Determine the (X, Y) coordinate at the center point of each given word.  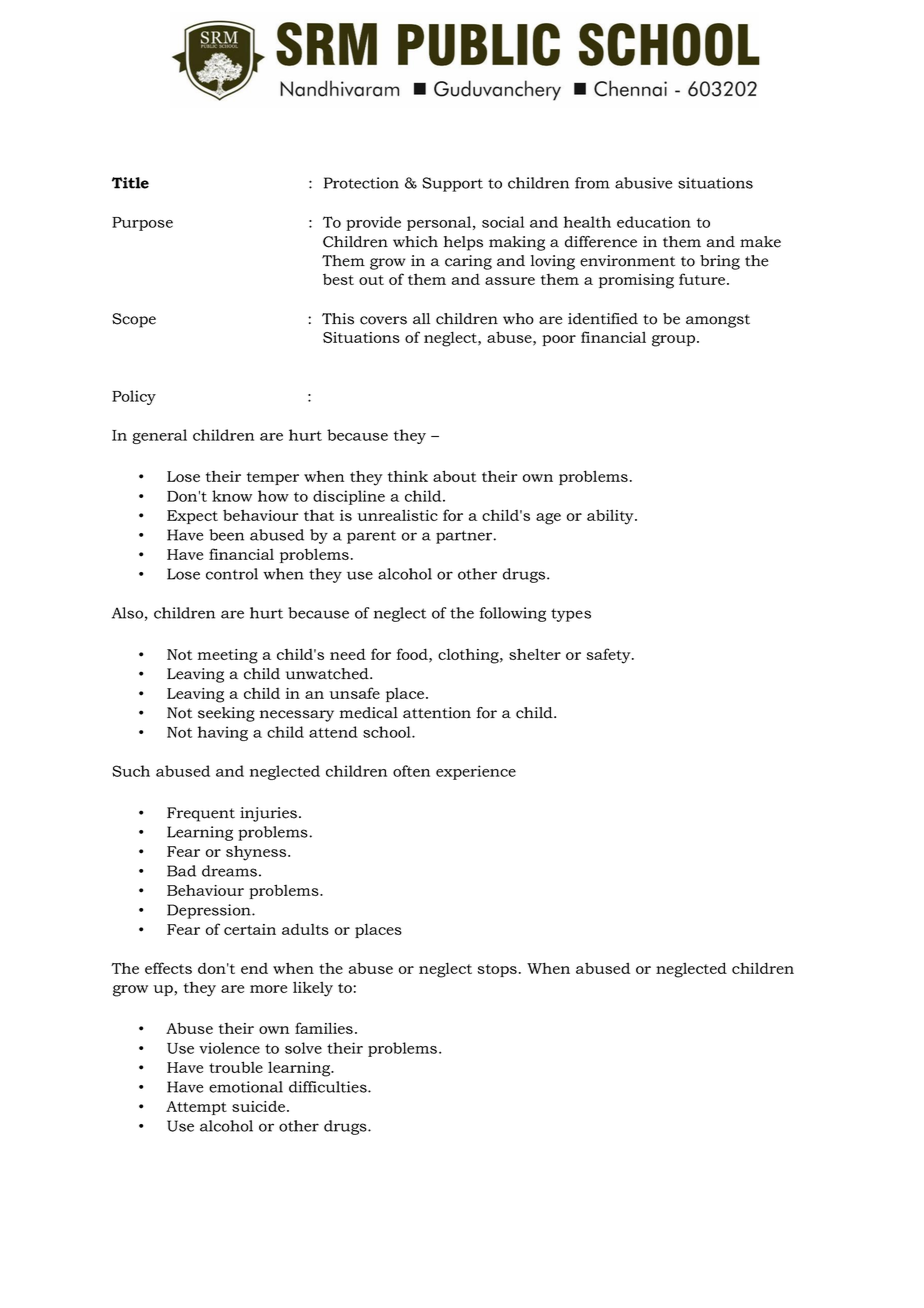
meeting (228, 656)
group (675, 341)
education (654, 222)
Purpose (142, 224)
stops (497, 970)
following (513, 614)
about (454, 476)
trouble (236, 1067)
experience (476, 772)
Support (452, 184)
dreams (229, 871)
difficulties (329, 1087)
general (159, 436)
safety (609, 656)
